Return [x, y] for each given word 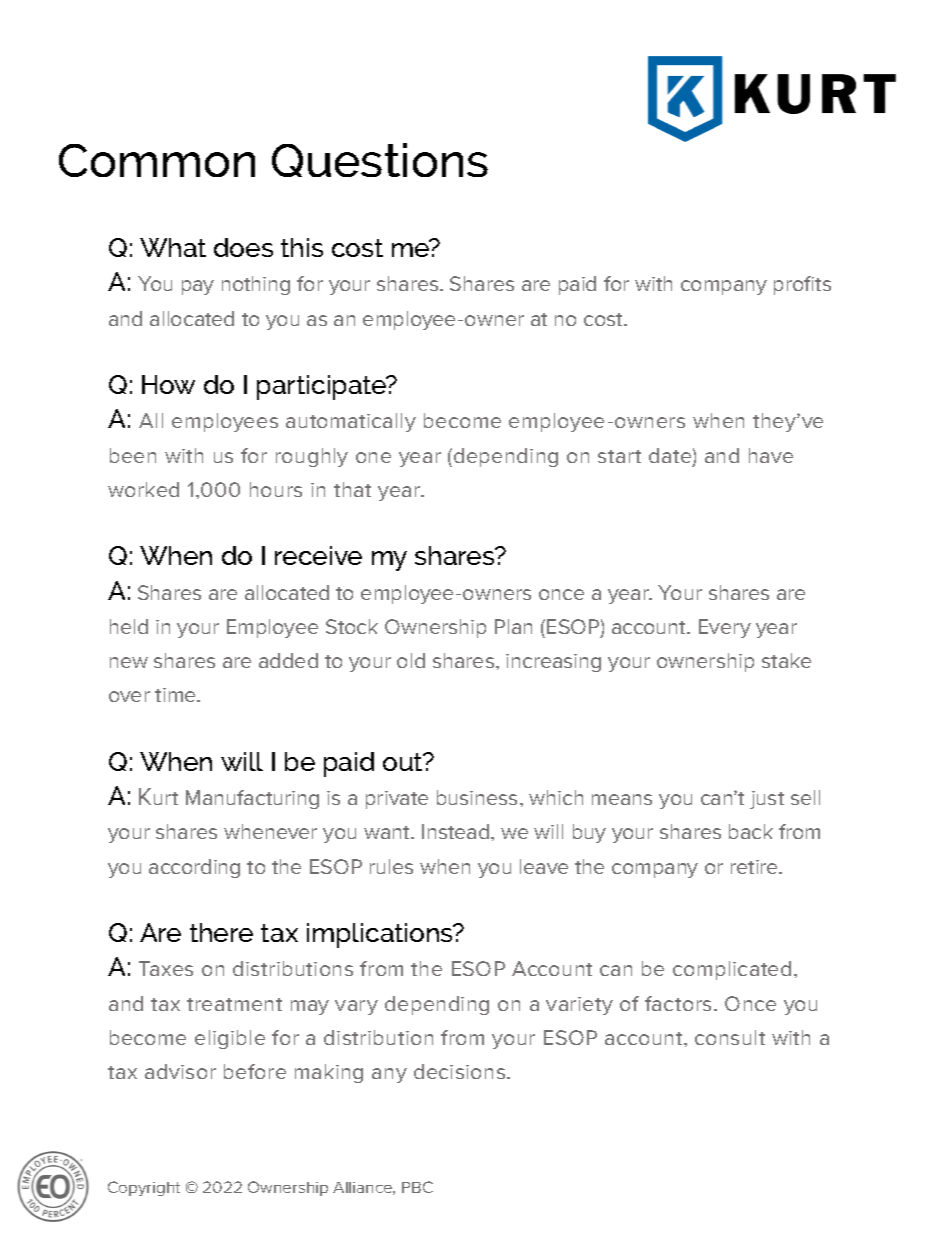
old [411, 660]
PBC [417, 1187]
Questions [380, 160]
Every [725, 628]
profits [802, 285]
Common [157, 160]
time [176, 695]
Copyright [144, 1188]
